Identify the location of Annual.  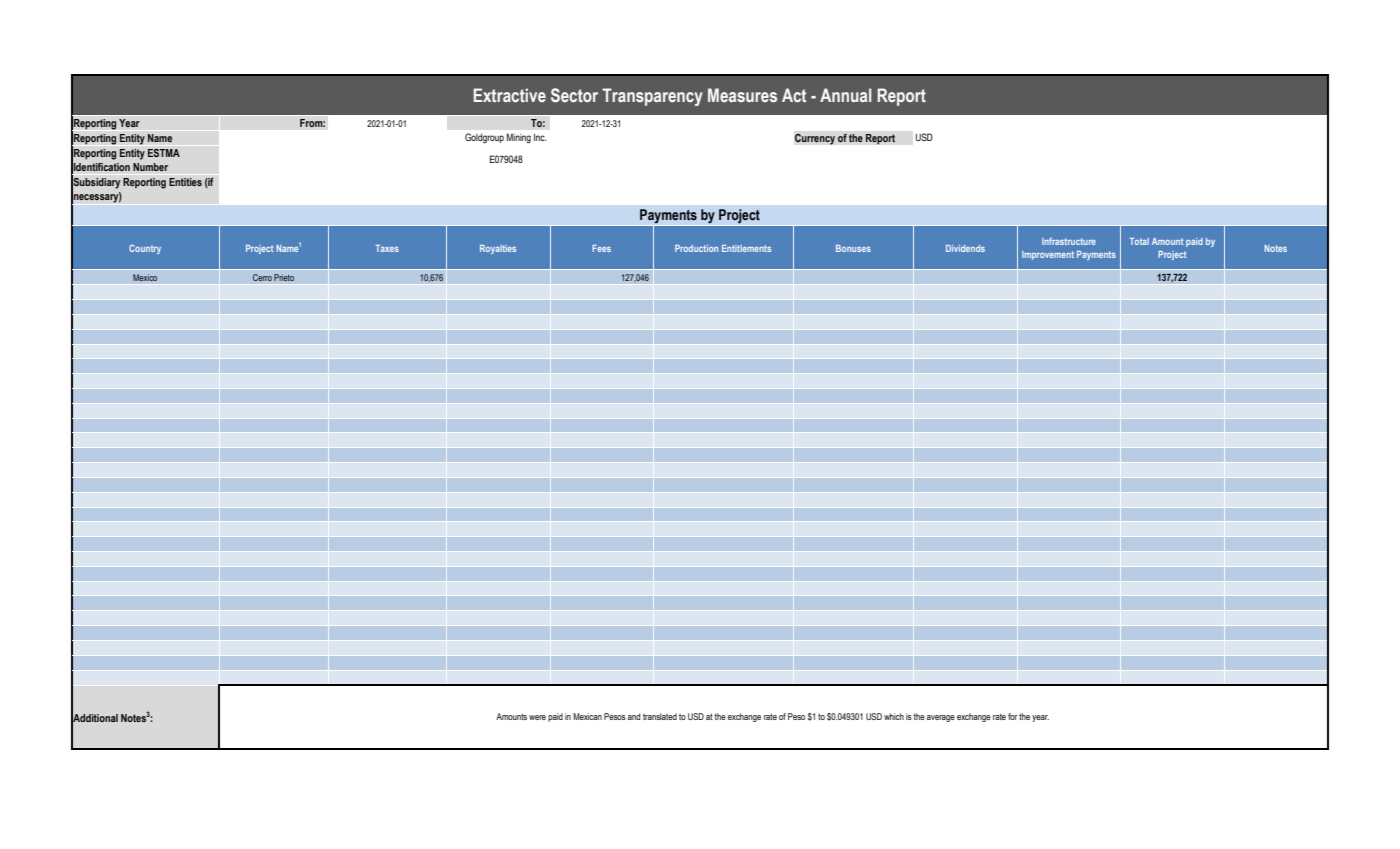
(845, 95).
